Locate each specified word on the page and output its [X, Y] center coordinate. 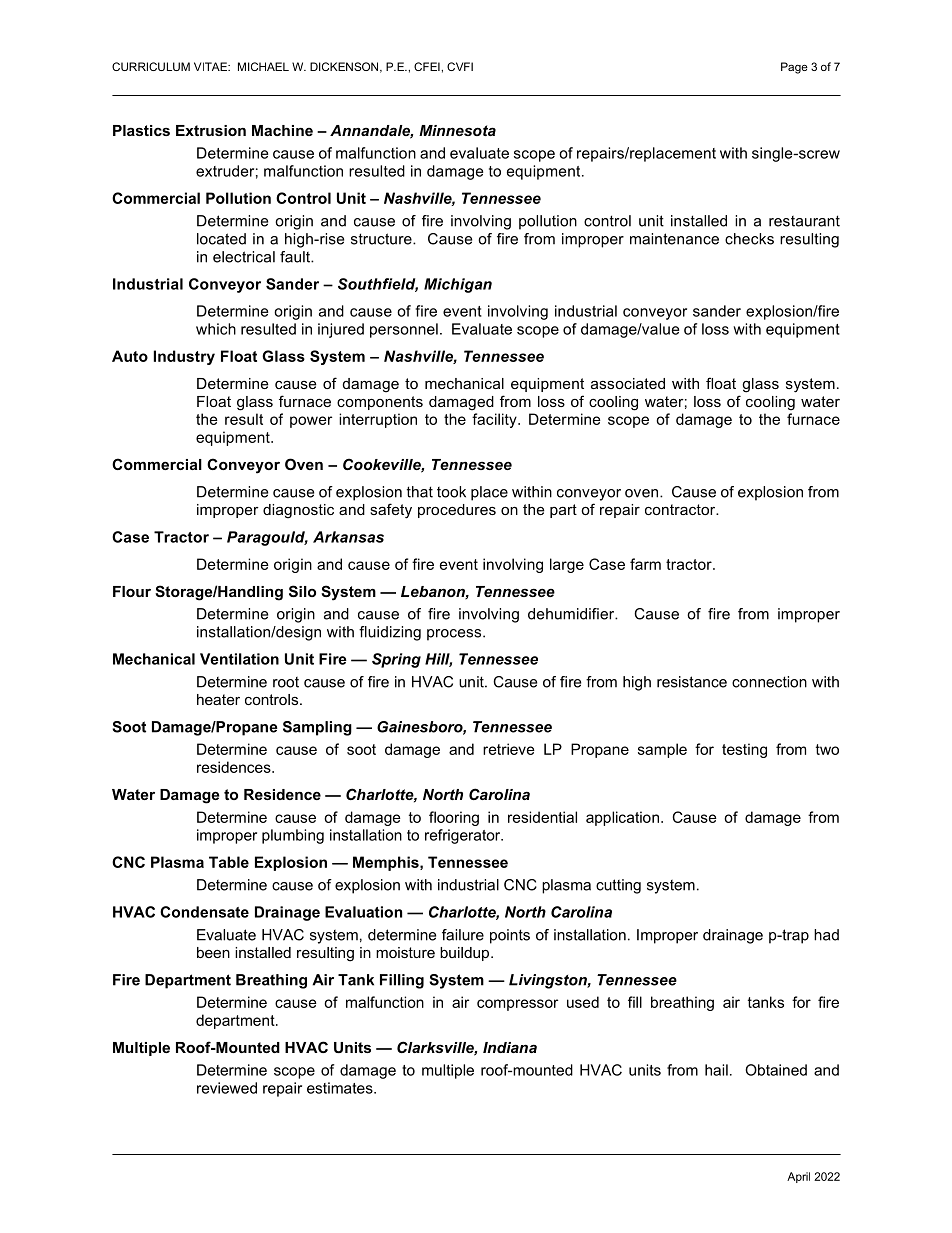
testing [744, 750]
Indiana [510, 1047]
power [311, 422]
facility [495, 420]
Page [794, 68]
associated [628, 383]
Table [229, 862]
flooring [454, 818]
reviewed [227, 1088]
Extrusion [211, 130]
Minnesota [457, 130]
